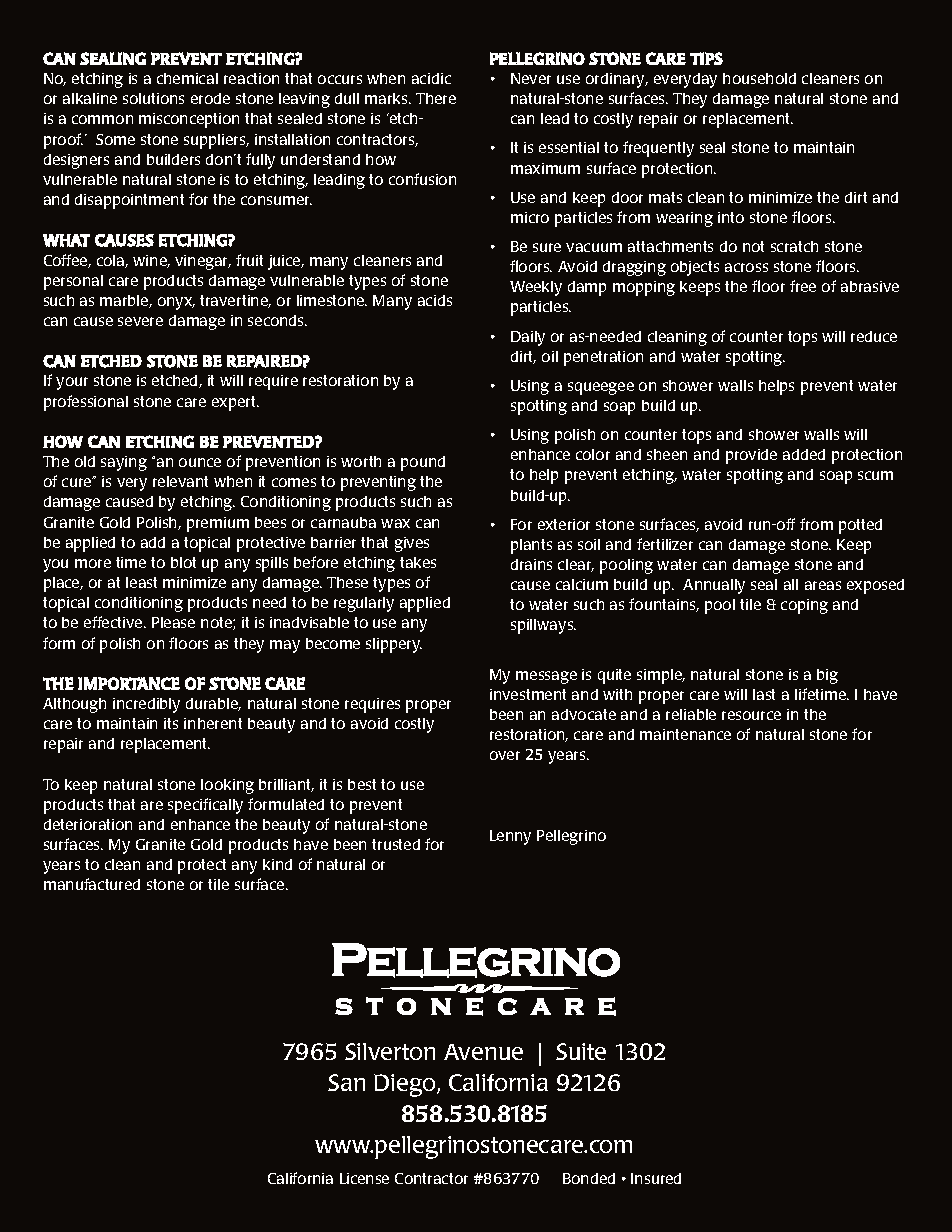  I want to click on added, so click(804, 454).
